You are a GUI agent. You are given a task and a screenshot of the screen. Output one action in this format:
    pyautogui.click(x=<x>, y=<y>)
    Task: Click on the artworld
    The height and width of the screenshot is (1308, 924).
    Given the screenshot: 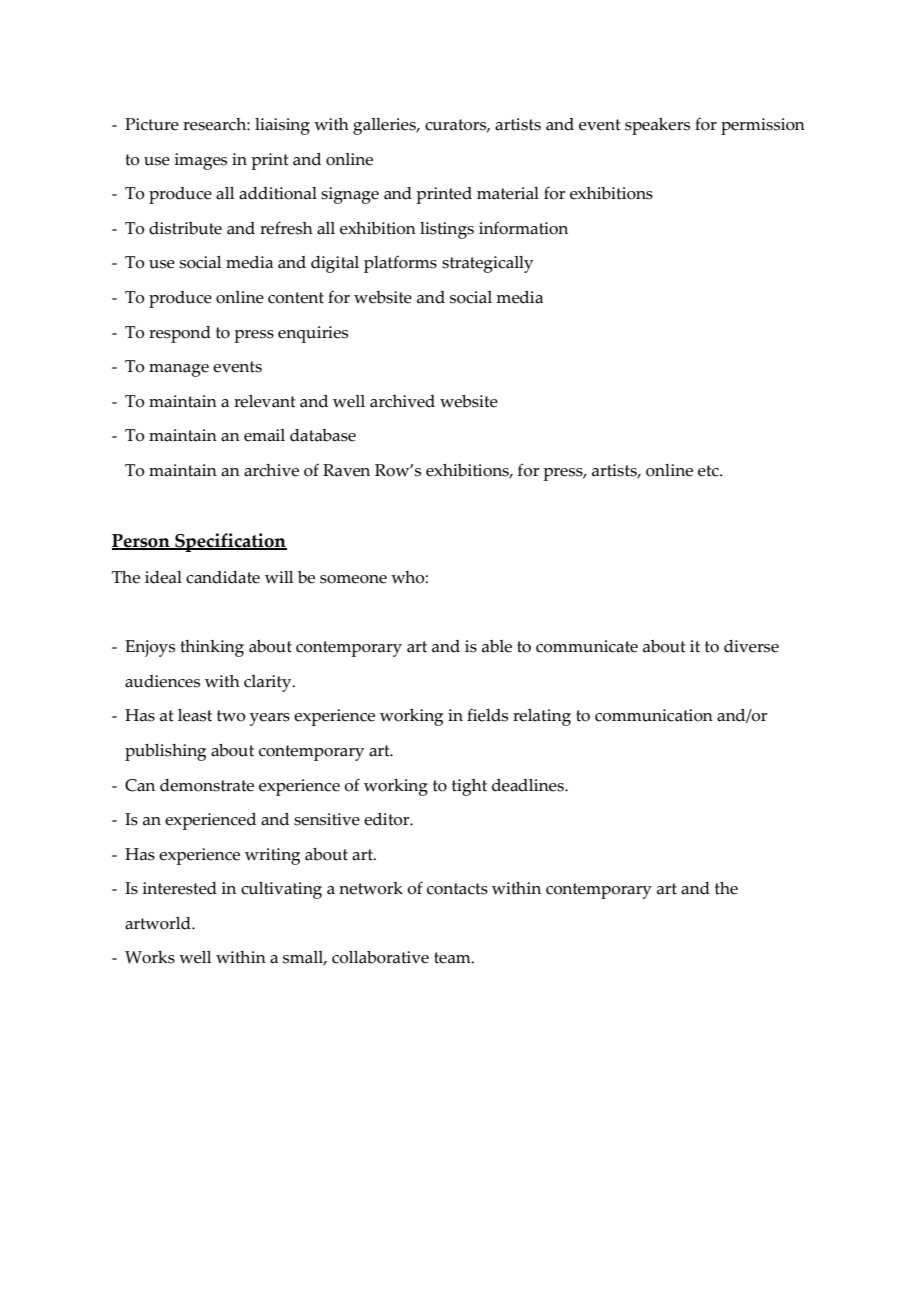 What is the action you would take?
    pyautogui.click(x=159, y=923)
